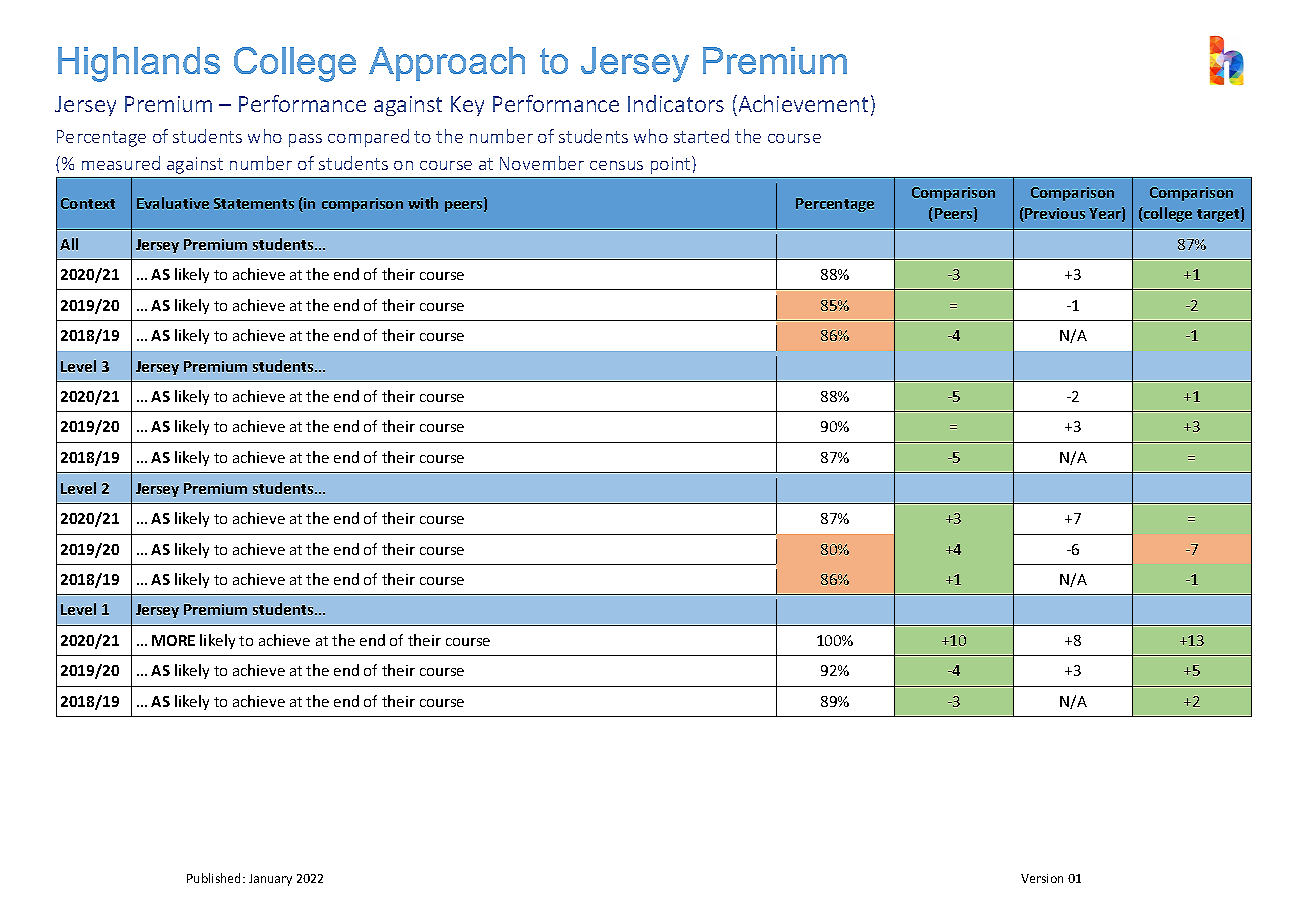  Describe the element at coordinates (270, 880) in the page. I see `January` at that location.
